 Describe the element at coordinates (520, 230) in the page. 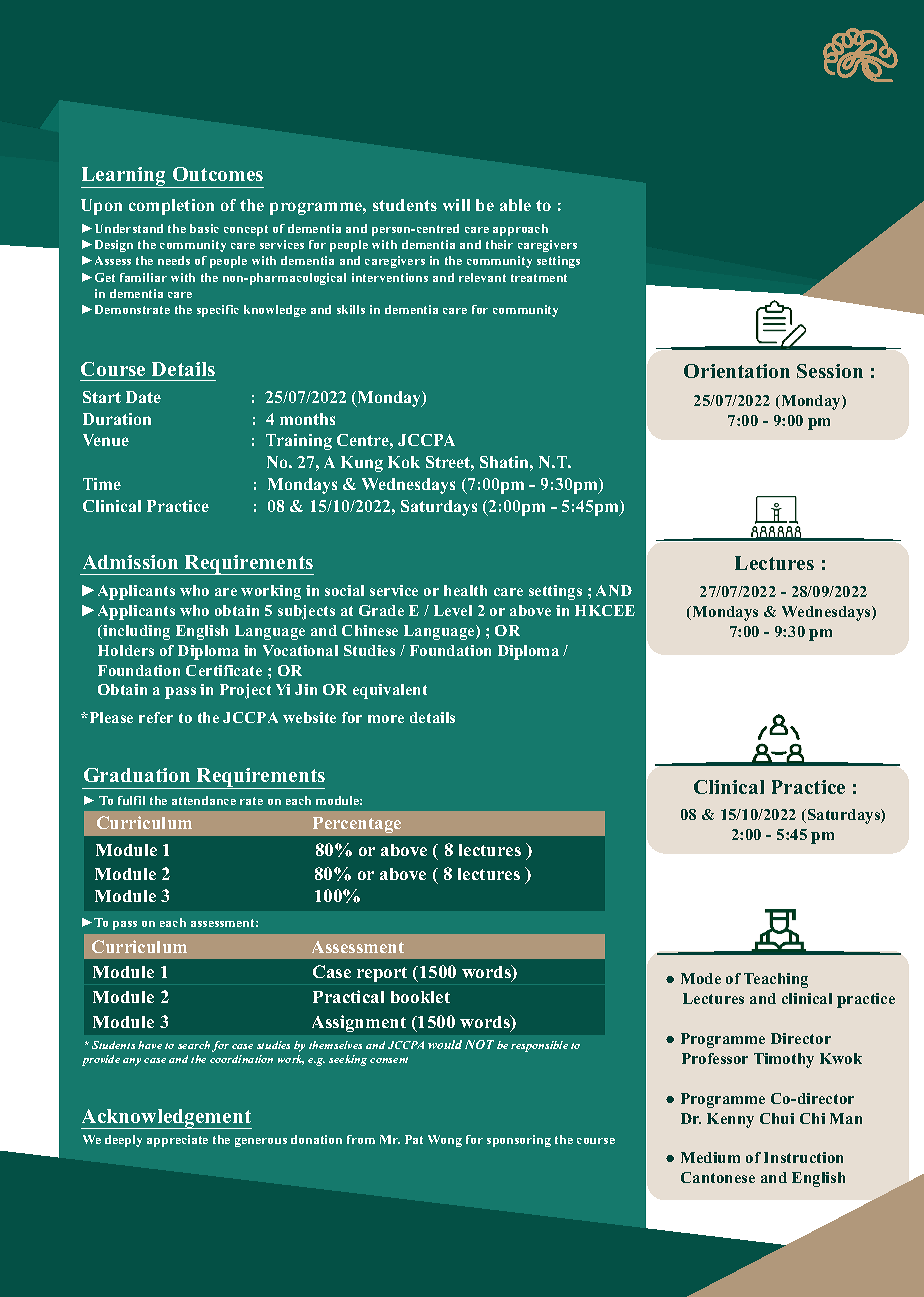

I see `approach` at that location.
